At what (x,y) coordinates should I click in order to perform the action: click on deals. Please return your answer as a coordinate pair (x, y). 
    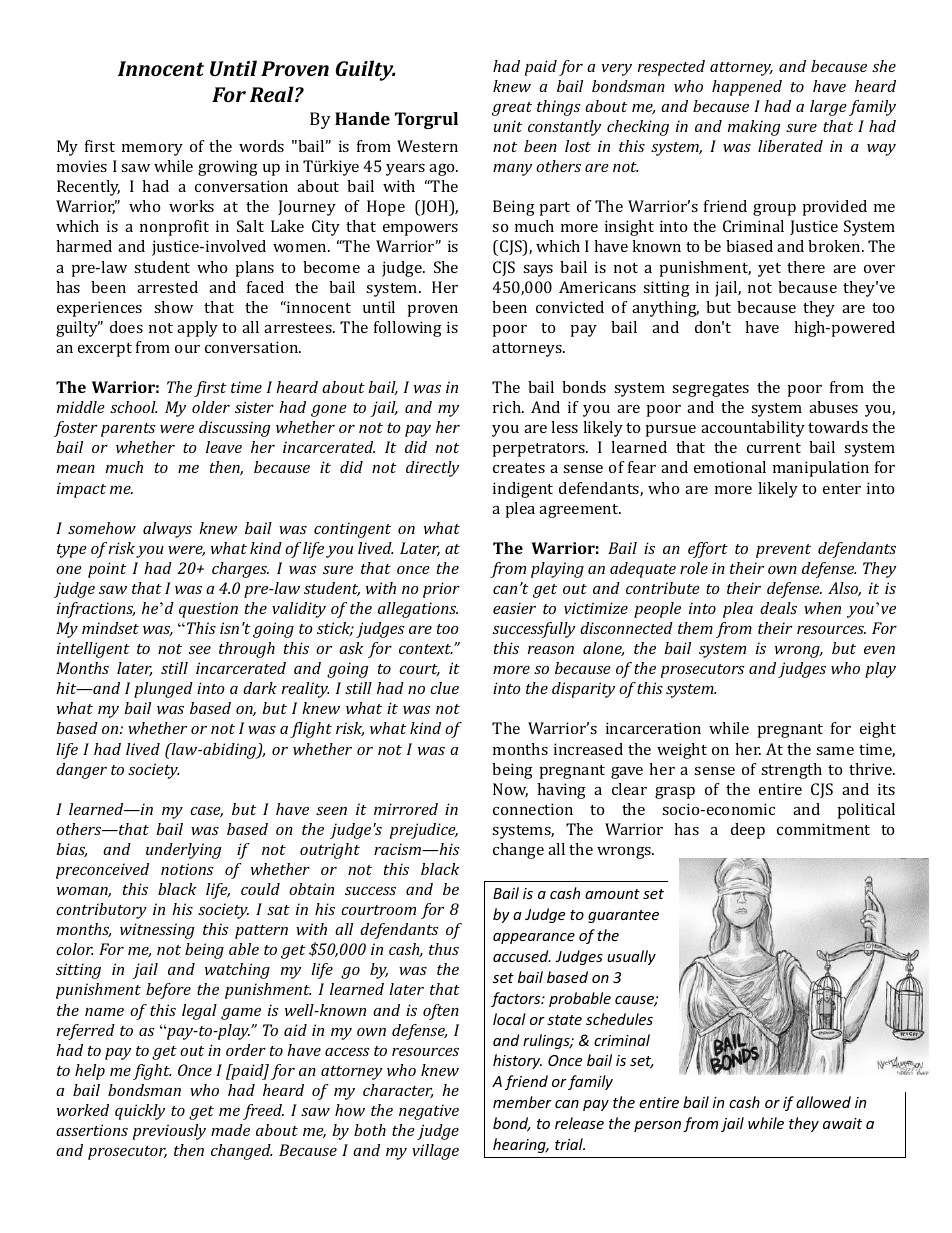
    Looking at the image, I should click on (778, 608).
